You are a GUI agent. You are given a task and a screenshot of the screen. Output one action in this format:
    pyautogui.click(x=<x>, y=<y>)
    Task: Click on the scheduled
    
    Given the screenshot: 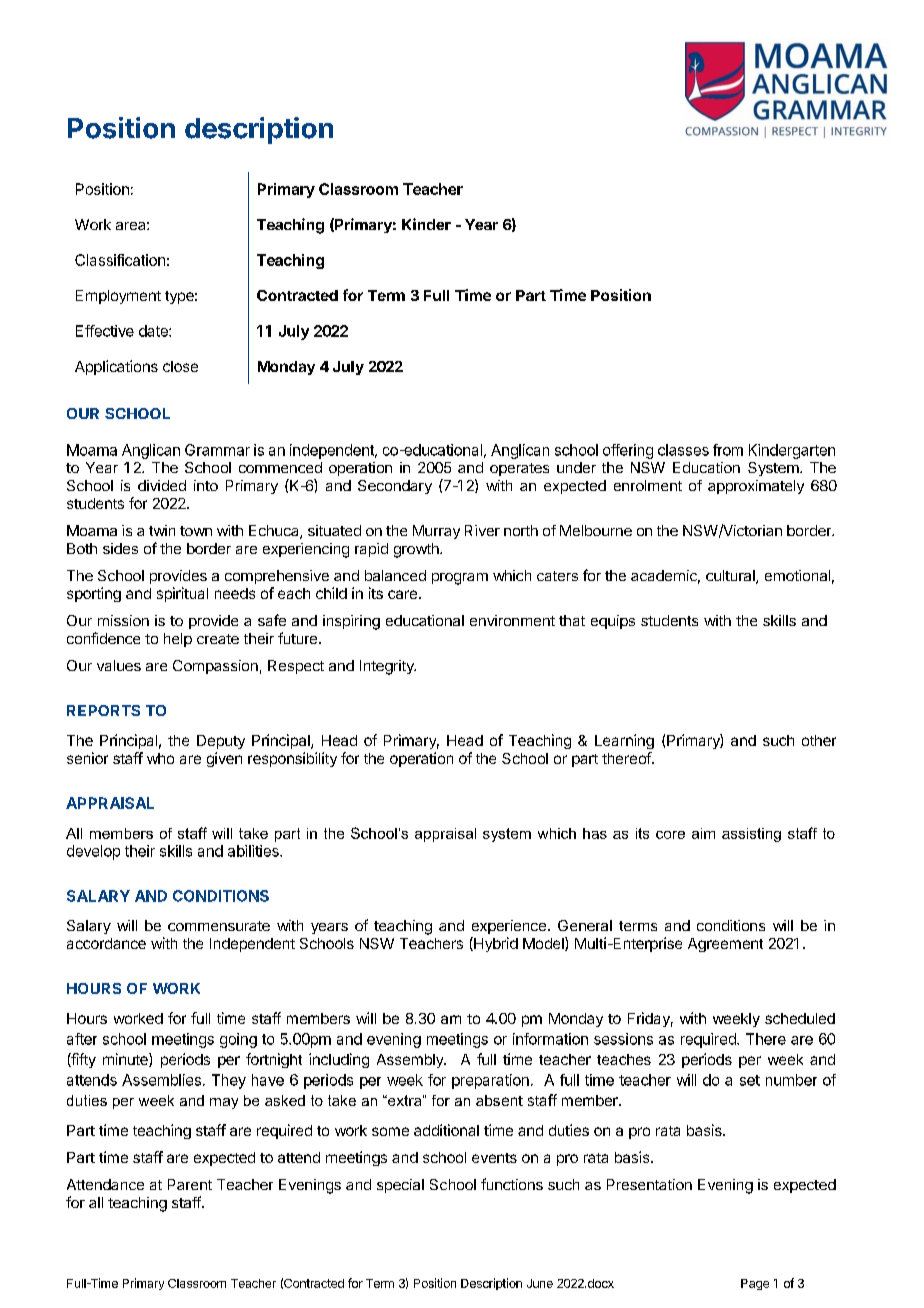 What is the action you would take?
    pyautogui.click(x=800, y=1018)
